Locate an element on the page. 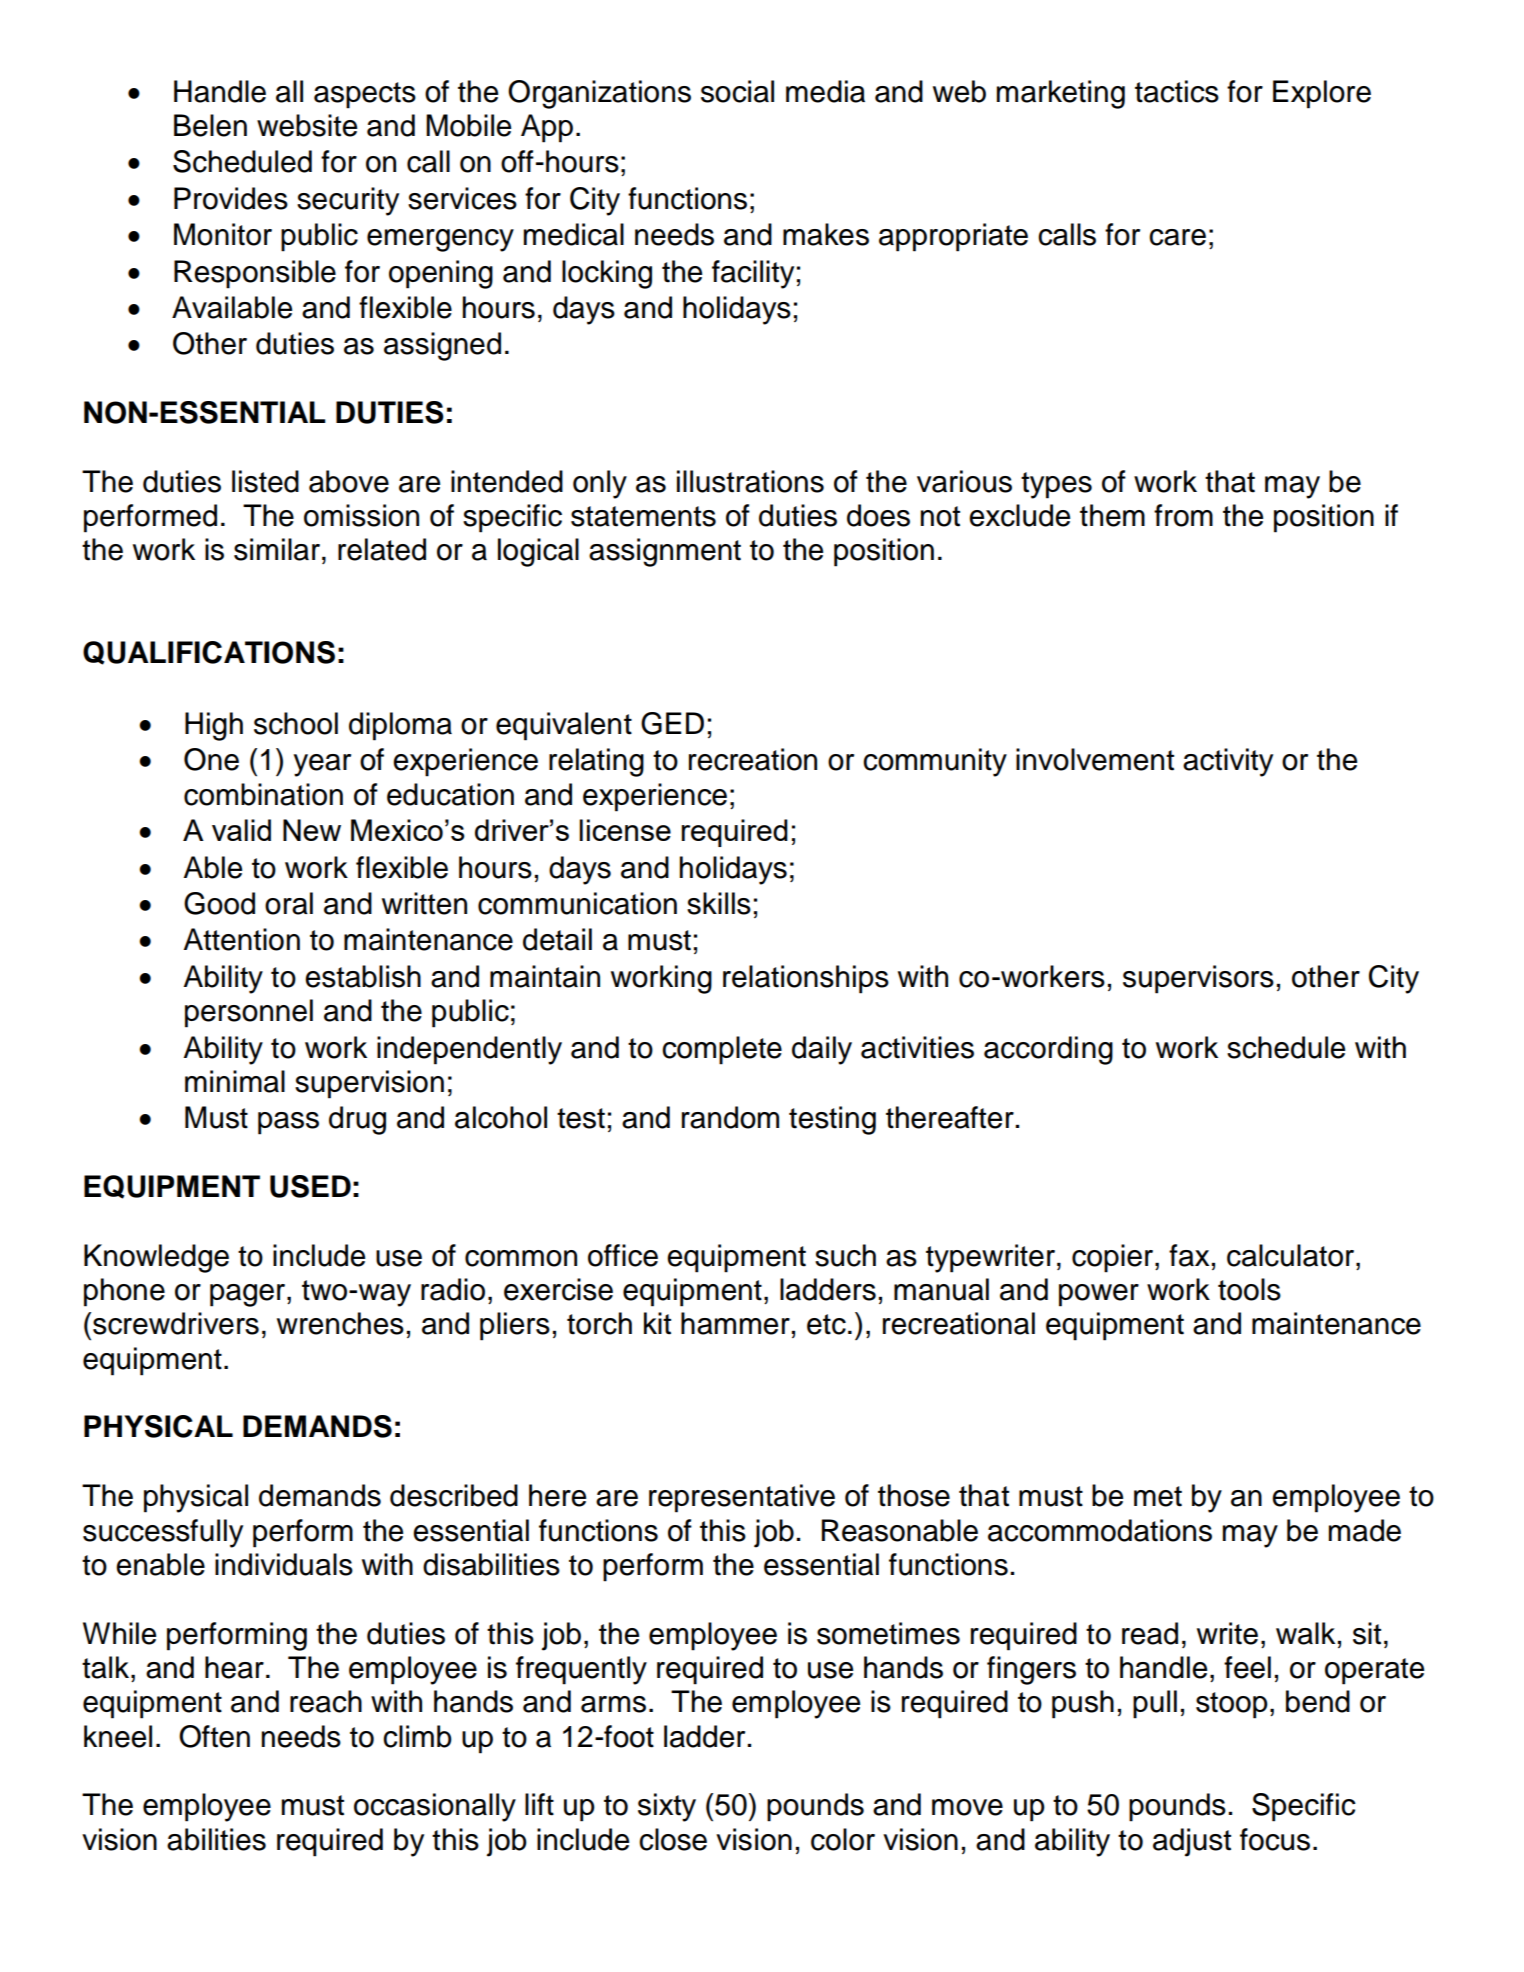 Image resolution: width=1524 pixels, height=1972 pixels. social is located at coordinates (737, 91).
